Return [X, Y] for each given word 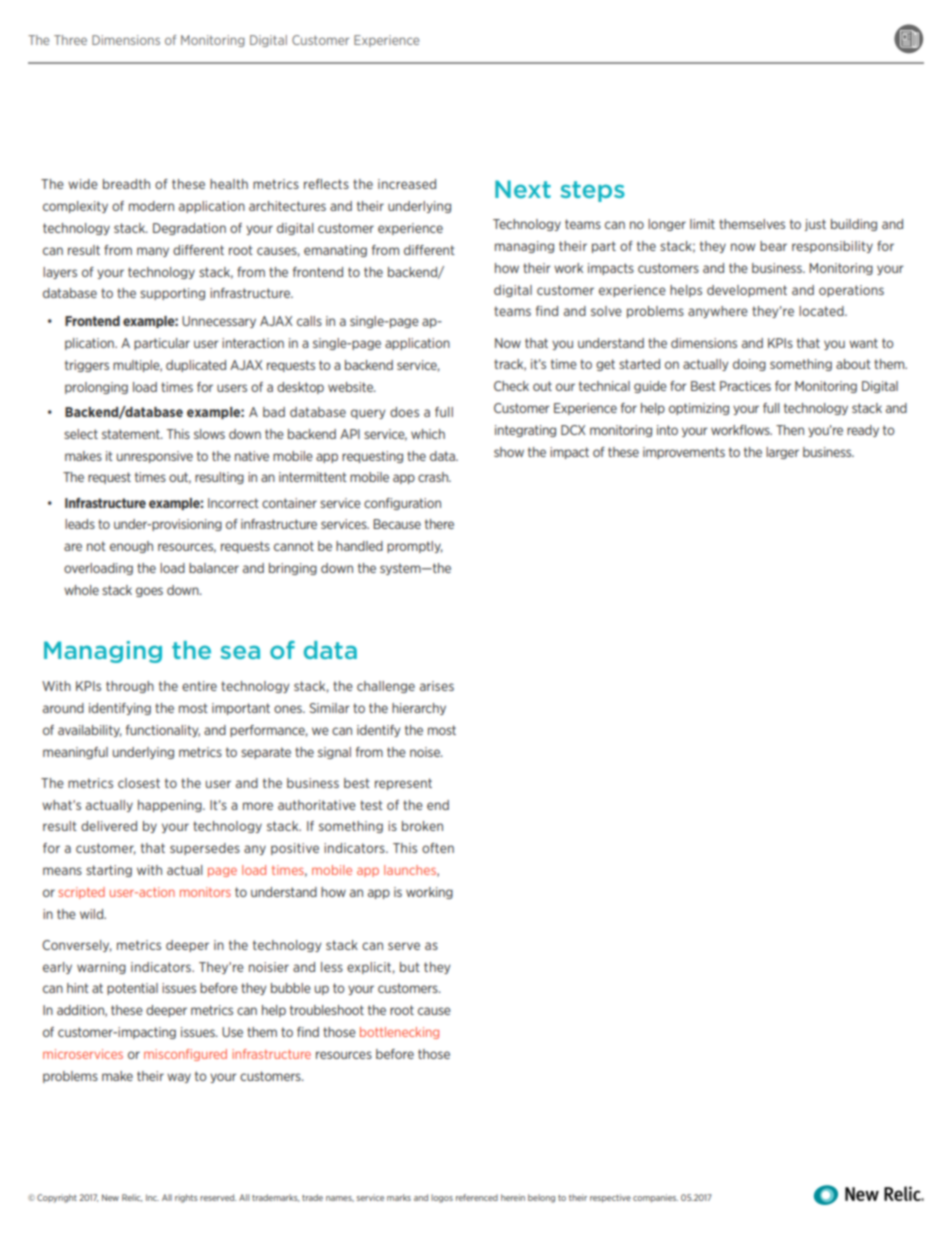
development [747, 291]
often [438, 848]
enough [131, 547]
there [439, 524]
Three [70, 40]
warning [101, 968]
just [815, 225]
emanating [335, 251]
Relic [132, 1198]
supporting [172, 294]
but [410, 967]
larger [782, 453]
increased [407, 184]
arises [437, 686]
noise [426, 752]
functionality [163, 731]
